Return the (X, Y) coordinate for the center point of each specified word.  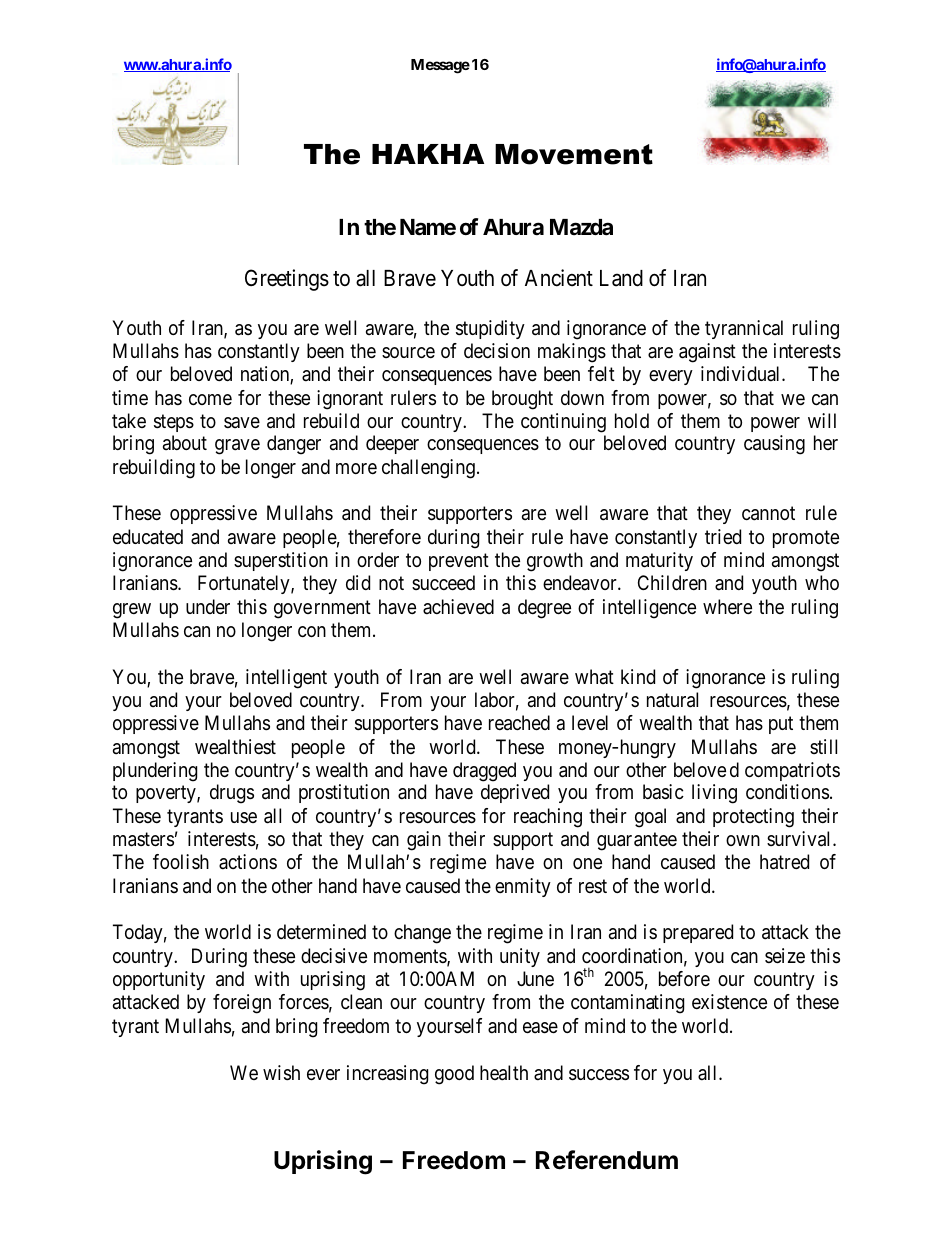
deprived (515, 793)
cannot (768, 514)
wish (281, 1073)
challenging (428, 469)
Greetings (287, 280)
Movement (574, 154)
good (454, 1075)
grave (237, 447)
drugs (232, 794)
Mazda (581, 227)
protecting (753, 818)
